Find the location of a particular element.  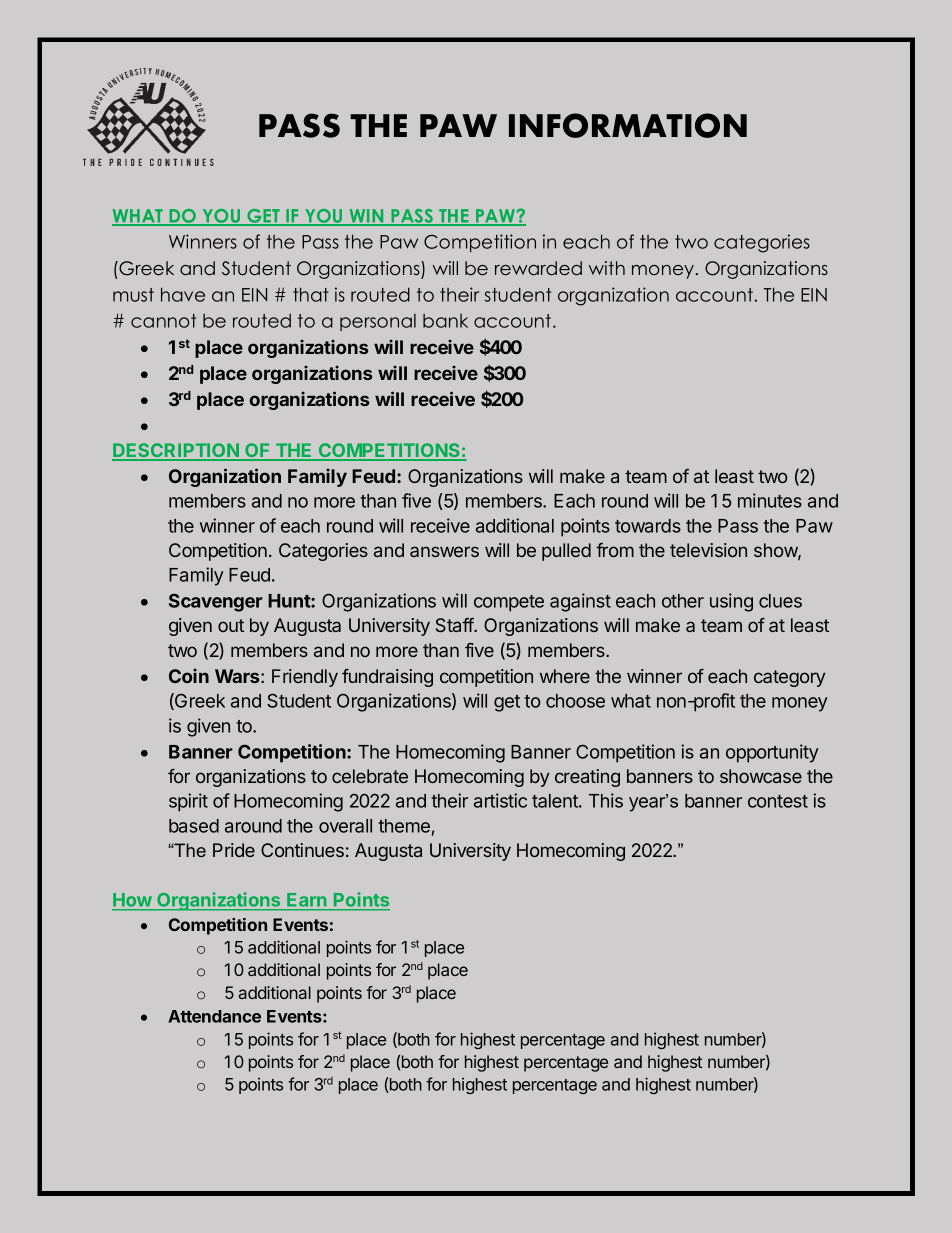

spirit is located at coordinates (188, 802).
